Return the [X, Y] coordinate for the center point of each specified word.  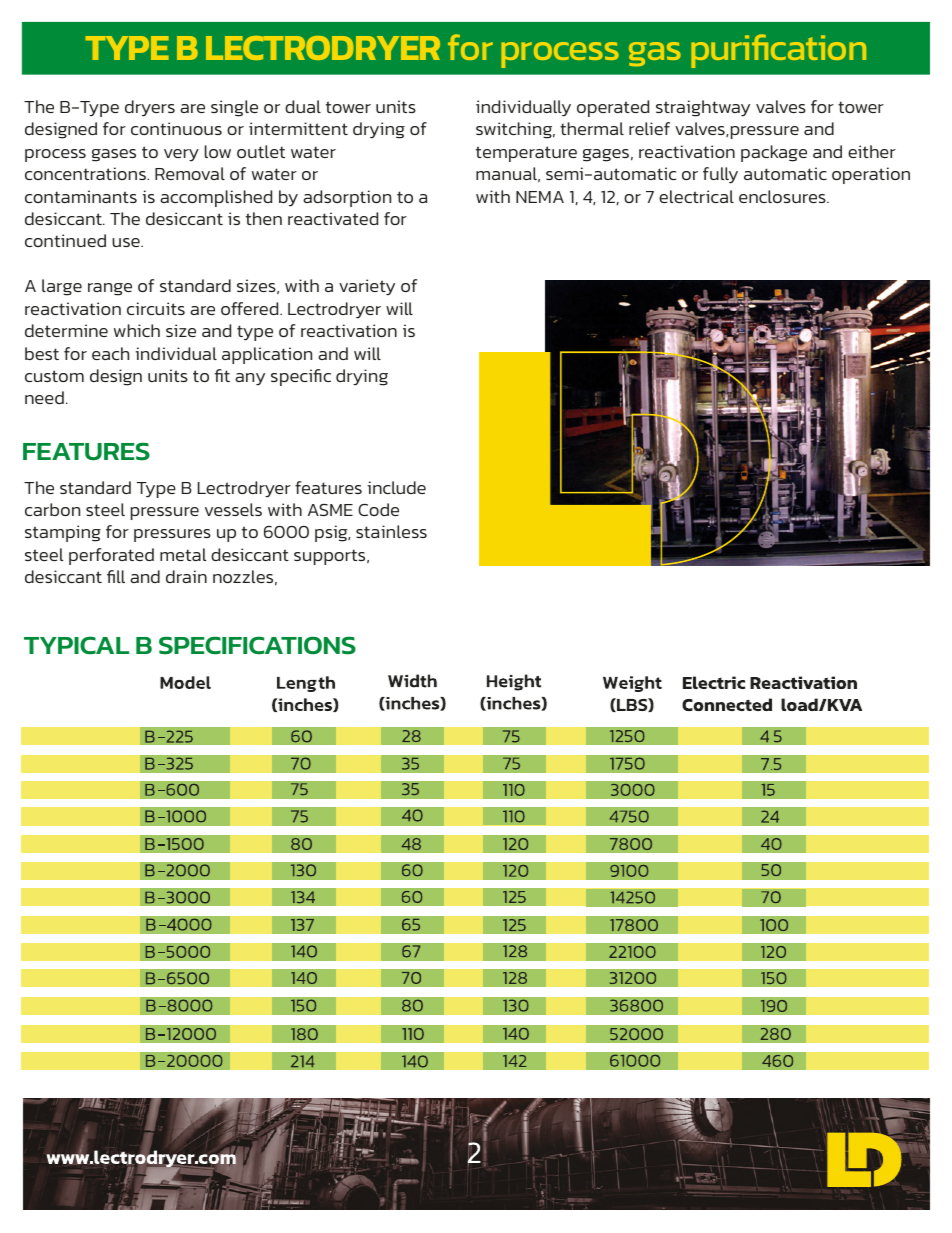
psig [332, 533]
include [397, 487]
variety [367, 287]
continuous [176, 128]
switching [515, 130]
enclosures [783, 196]
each [110, 353]
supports [331, 557]
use [127, 242]
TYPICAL [76, 645]
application [267, 355]
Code [378, 509]
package [774, 153]
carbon [52, 509]
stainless [391, 531]
